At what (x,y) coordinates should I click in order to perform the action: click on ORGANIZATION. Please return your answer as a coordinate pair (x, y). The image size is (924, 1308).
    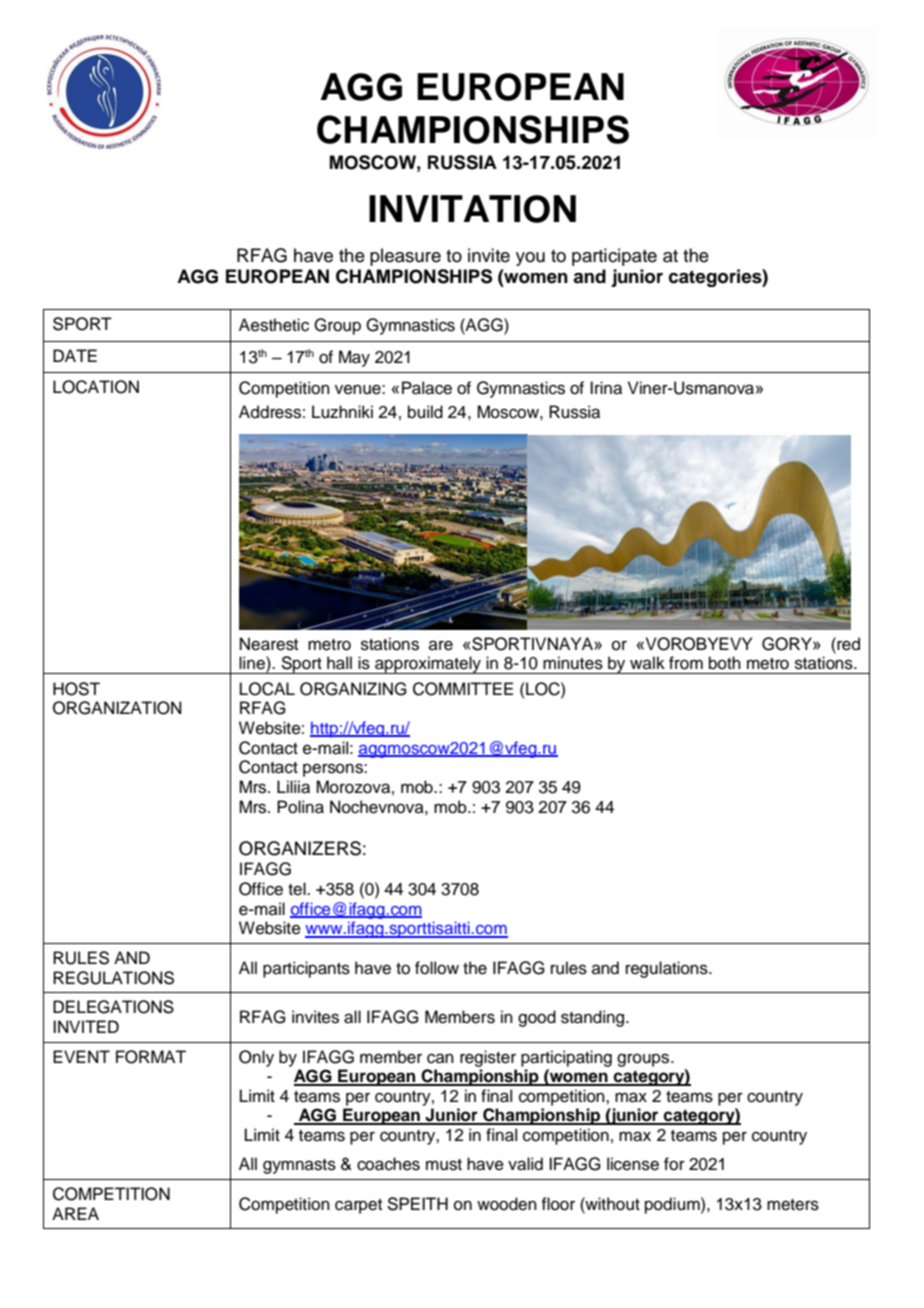
    Looking at the image, I should click on (117, 708).
